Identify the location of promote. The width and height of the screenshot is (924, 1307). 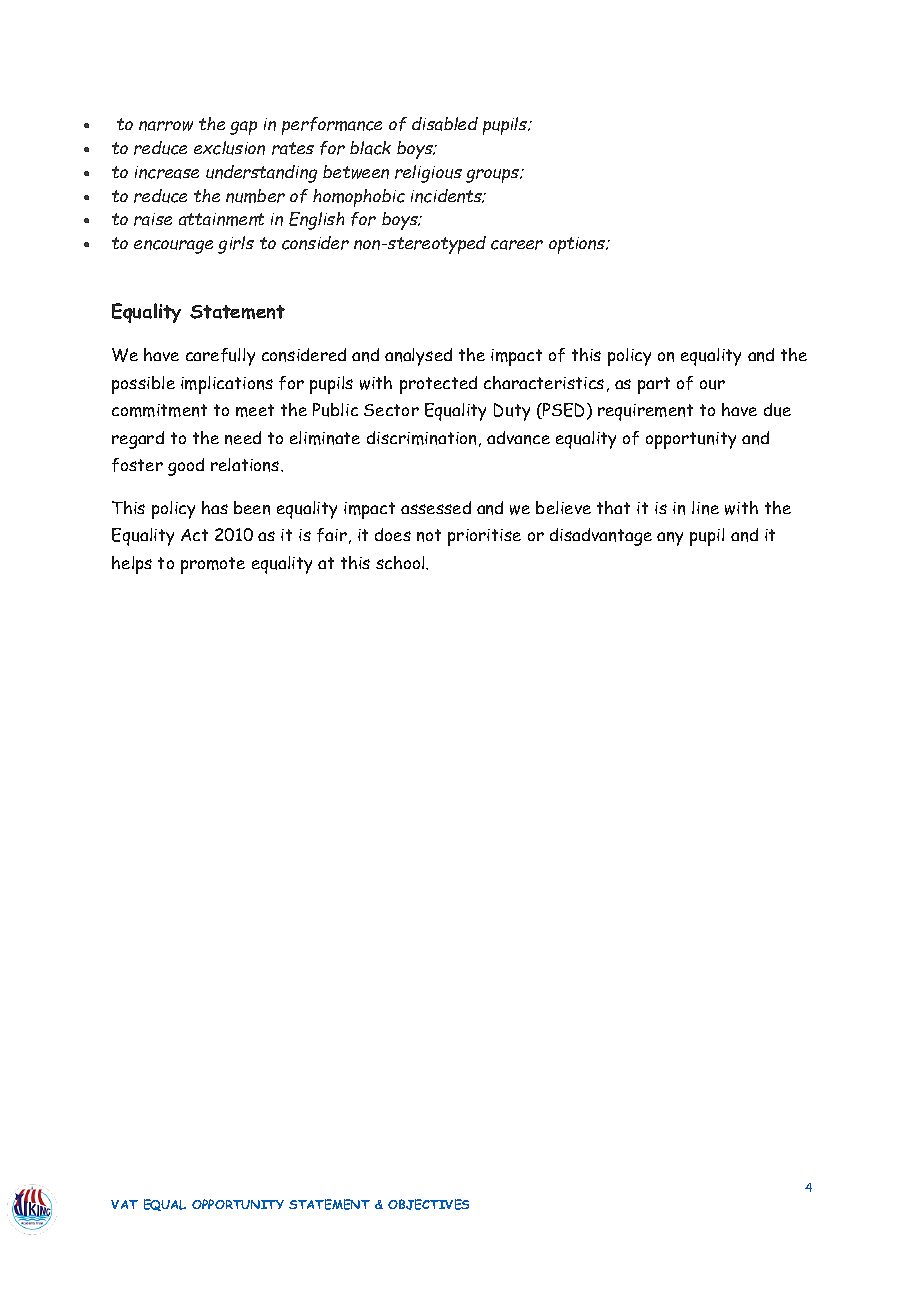
(213, 565).
